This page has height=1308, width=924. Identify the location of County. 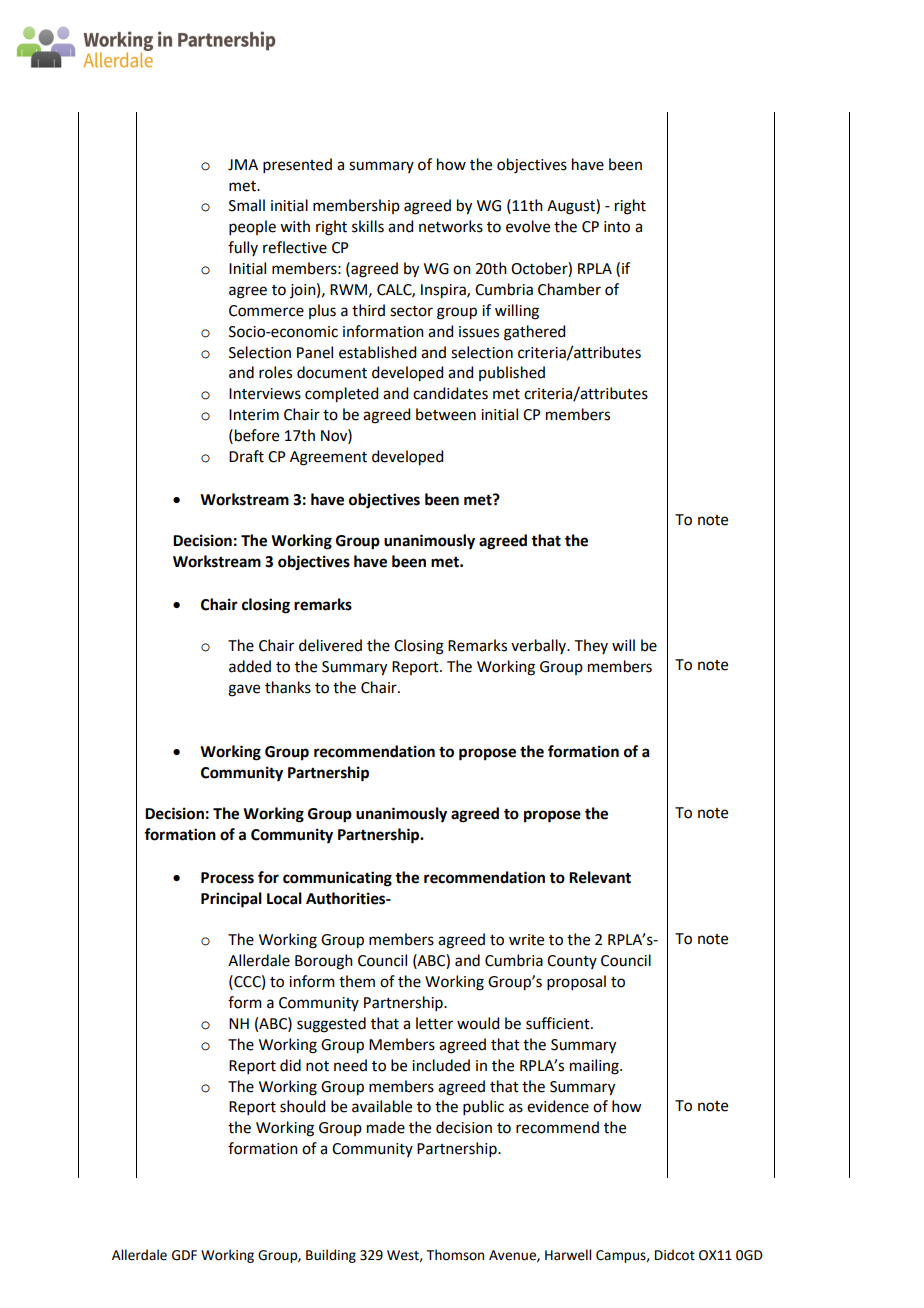
(572, 962).
